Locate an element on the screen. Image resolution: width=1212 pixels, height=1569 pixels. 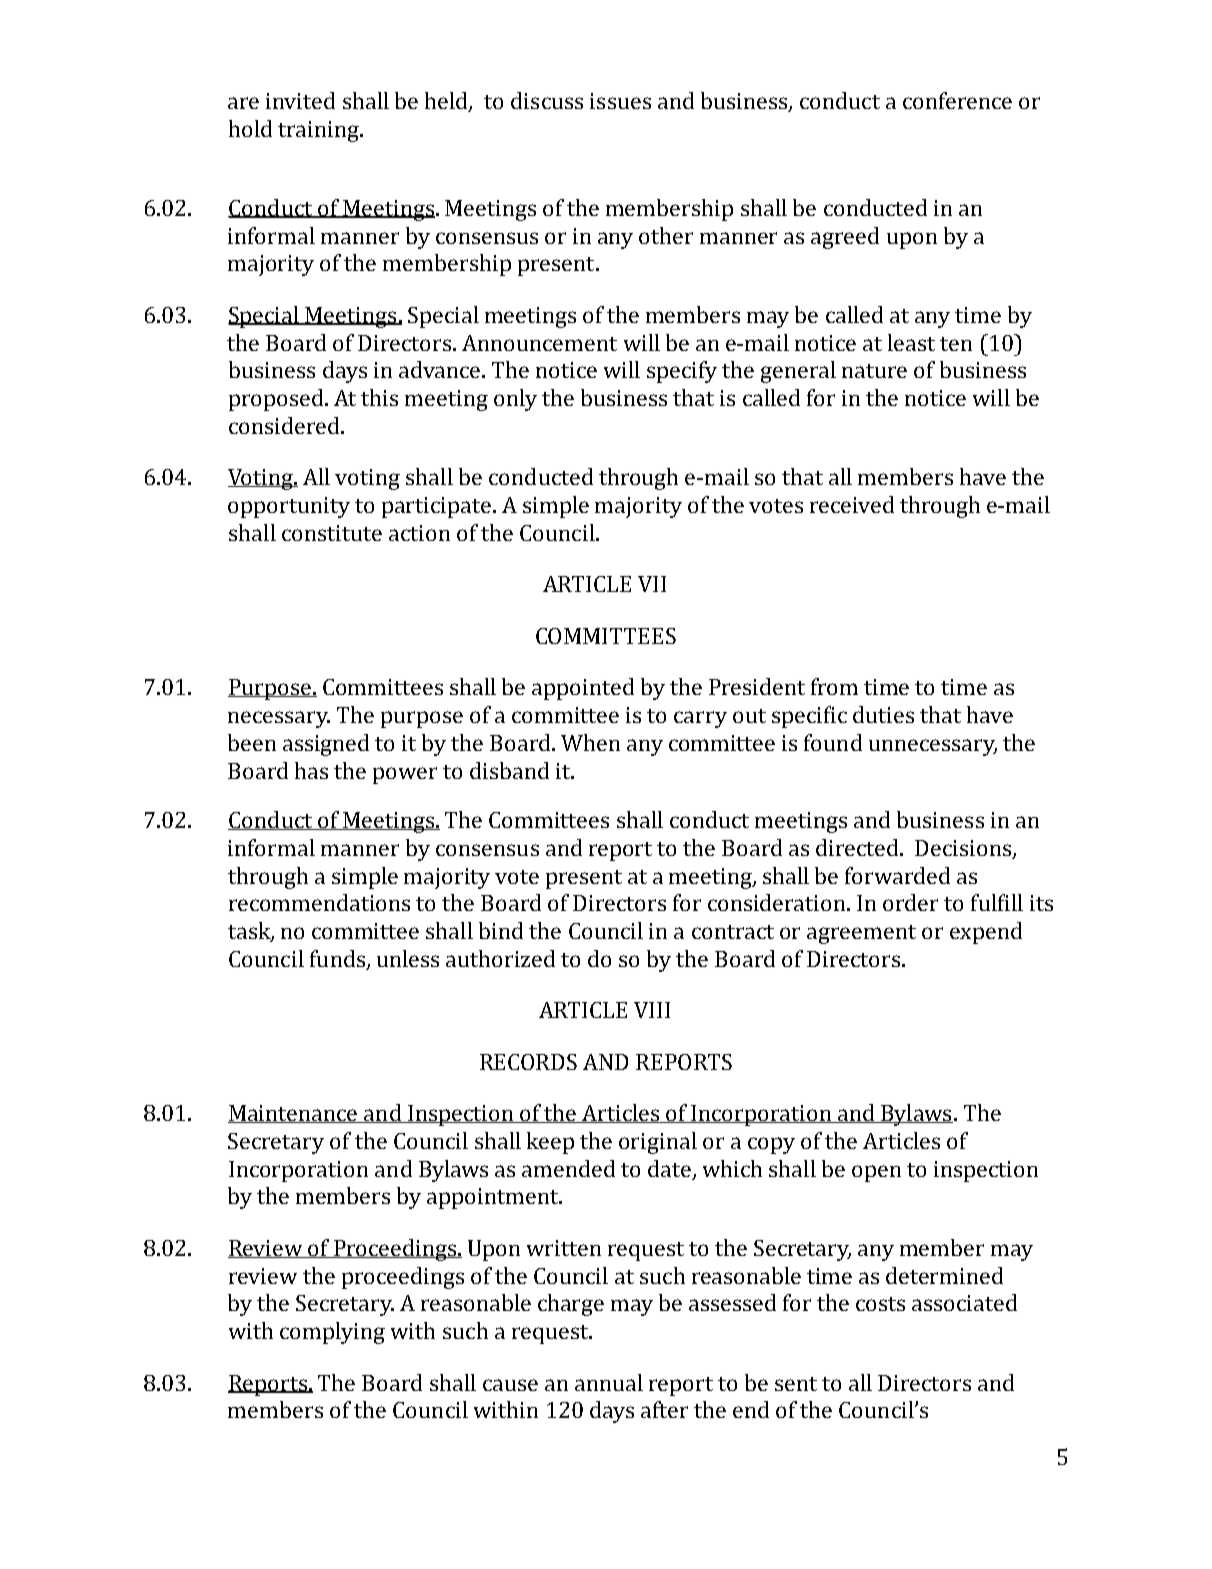
expend is located at coordinates (986, 933).
